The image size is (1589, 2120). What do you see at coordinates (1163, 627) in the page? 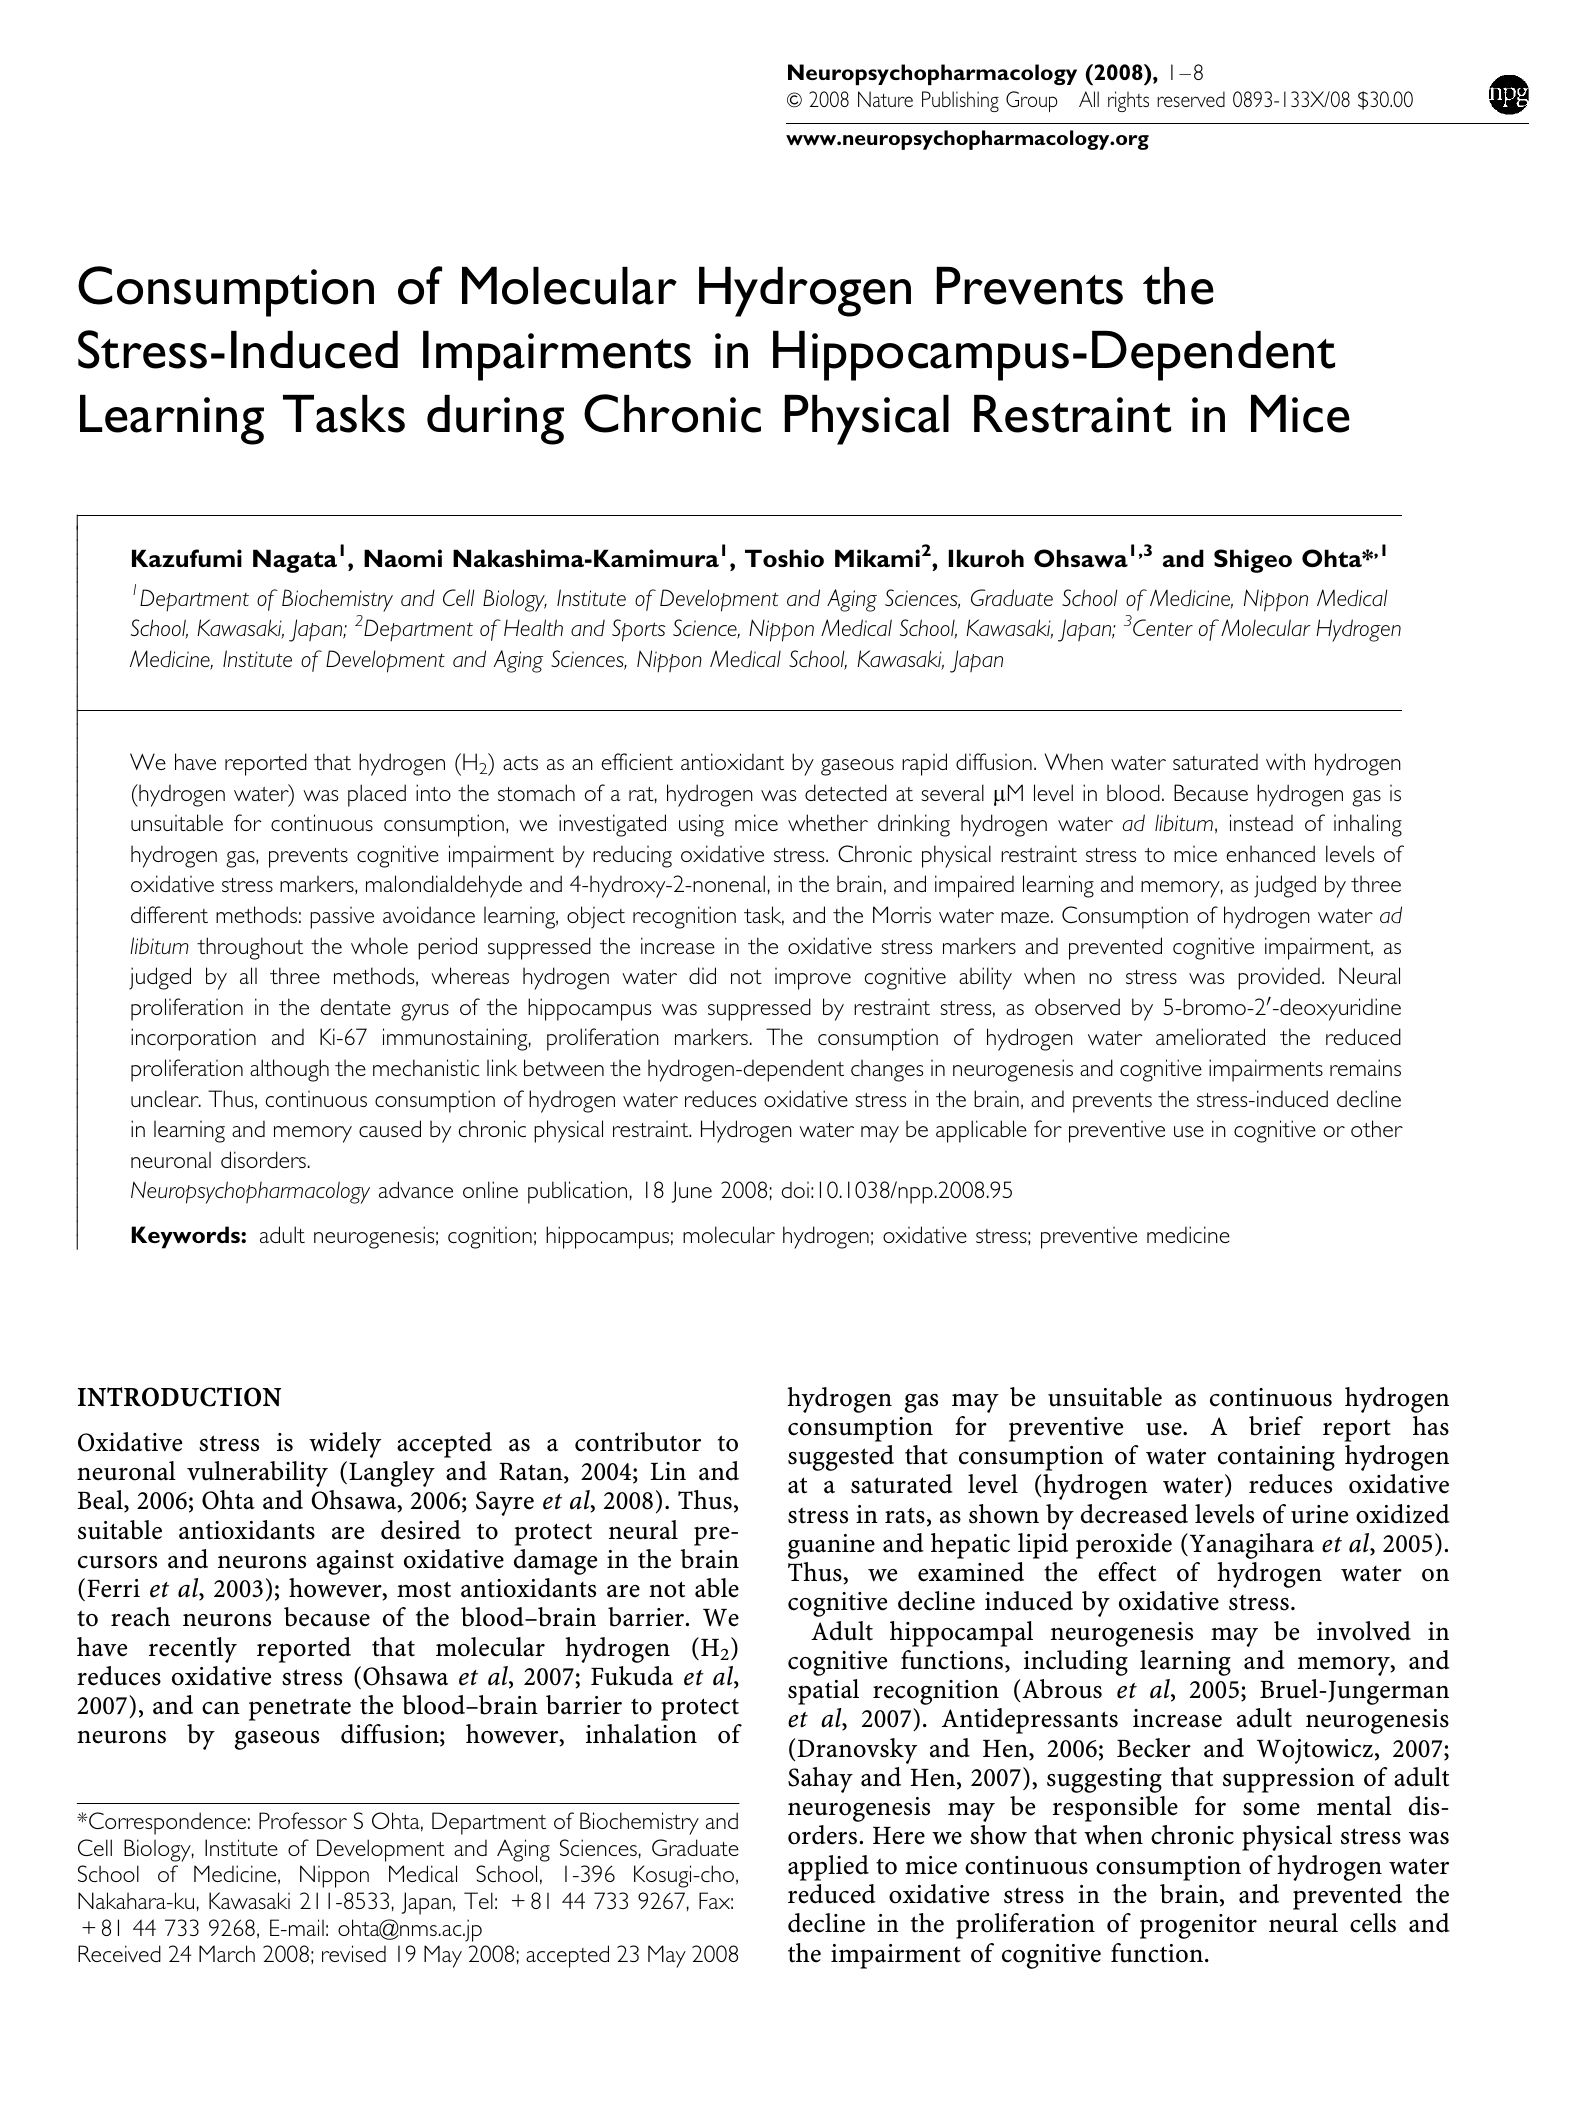
I see `Center` at bounding box center [1163, 627].
